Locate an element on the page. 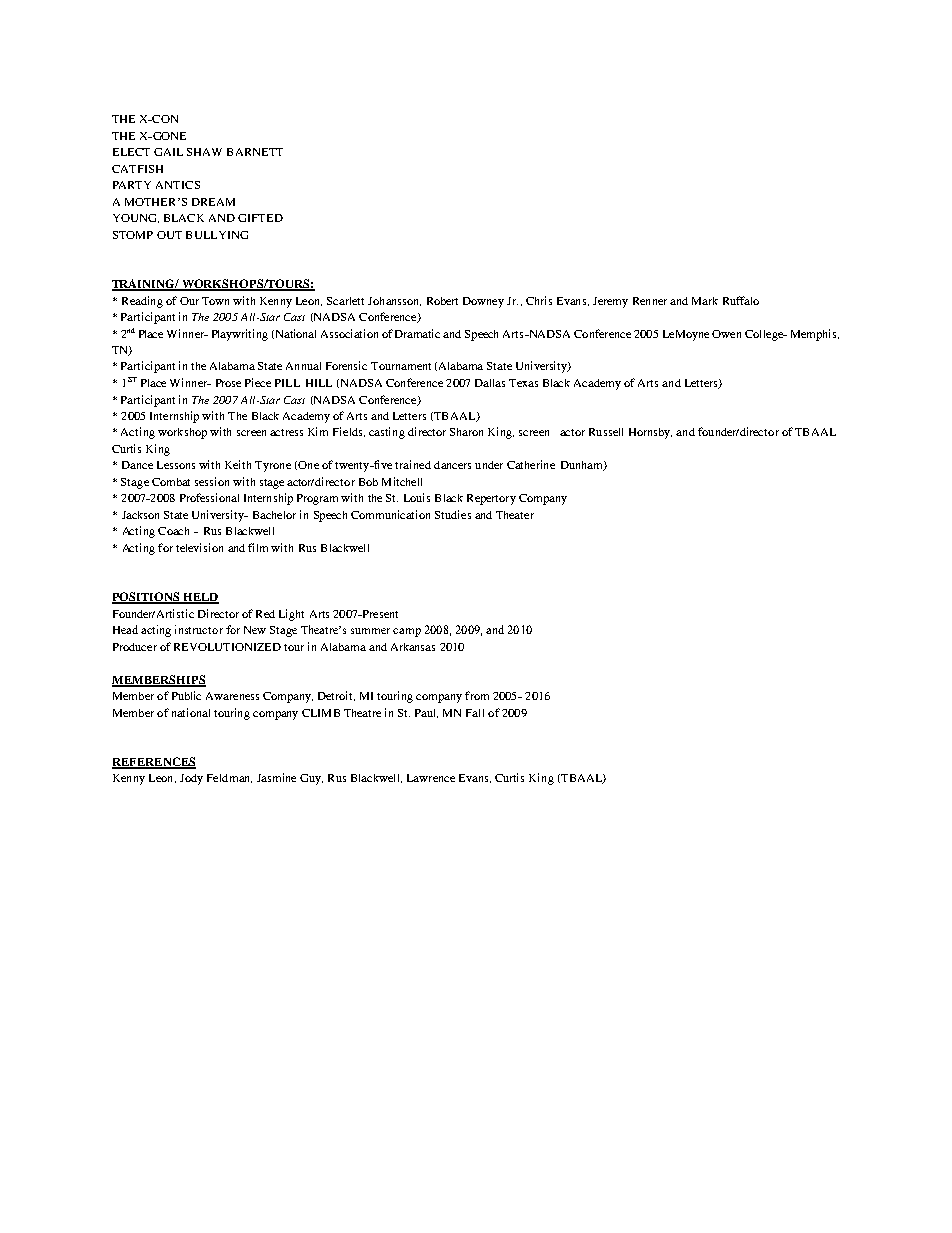  BARNETT is located at coordinates (255, 152).
